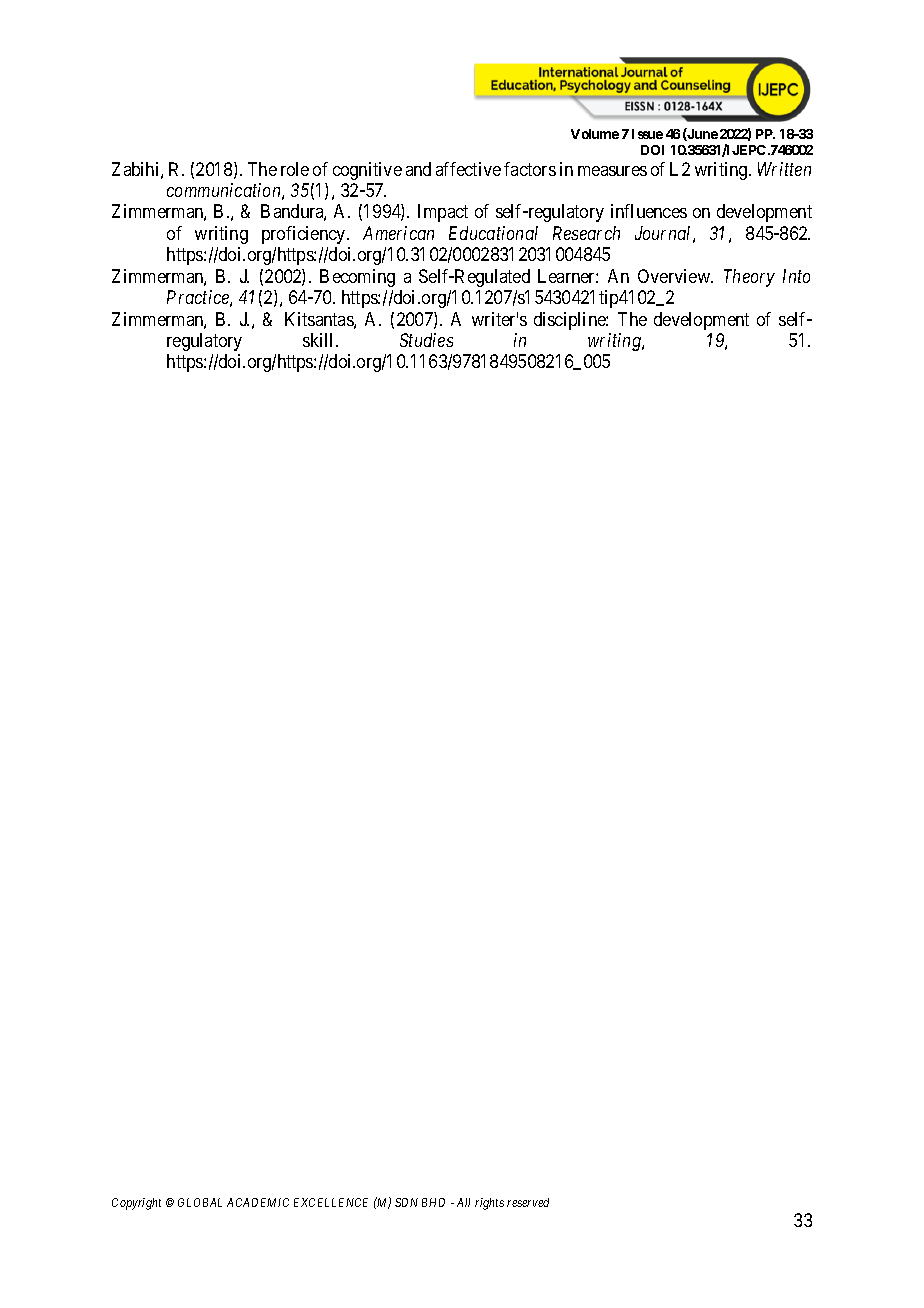 This screenshot has height=1308, width=924. Describe the element at coordinates (463, 1202) in the screenshot. I see `All` at that location.
